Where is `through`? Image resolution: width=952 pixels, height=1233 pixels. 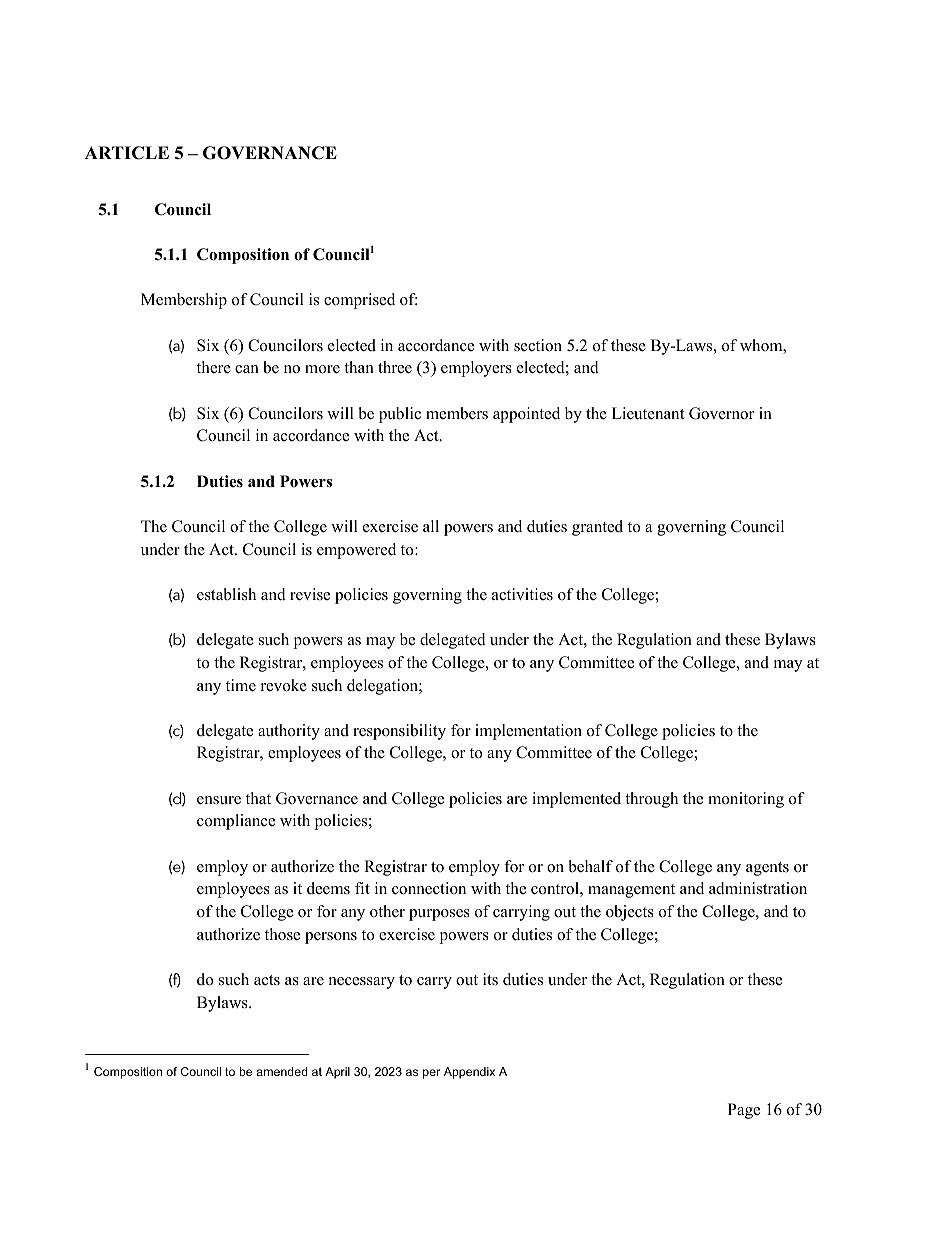
through is located at coordinates (651, 800).
